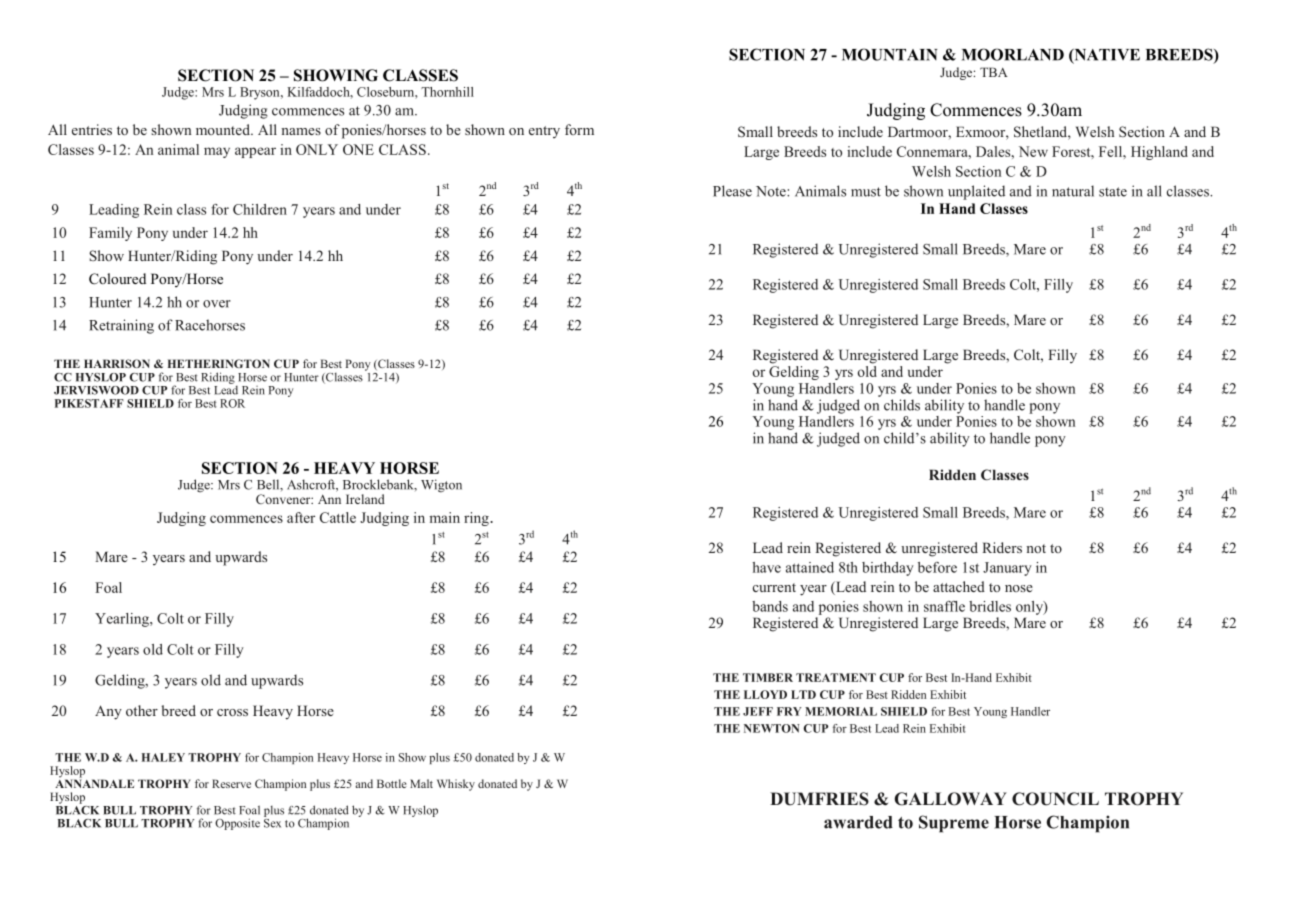 This screenshot has width=1308, height=924. I want to click on Reserve, so click(231, 783).
